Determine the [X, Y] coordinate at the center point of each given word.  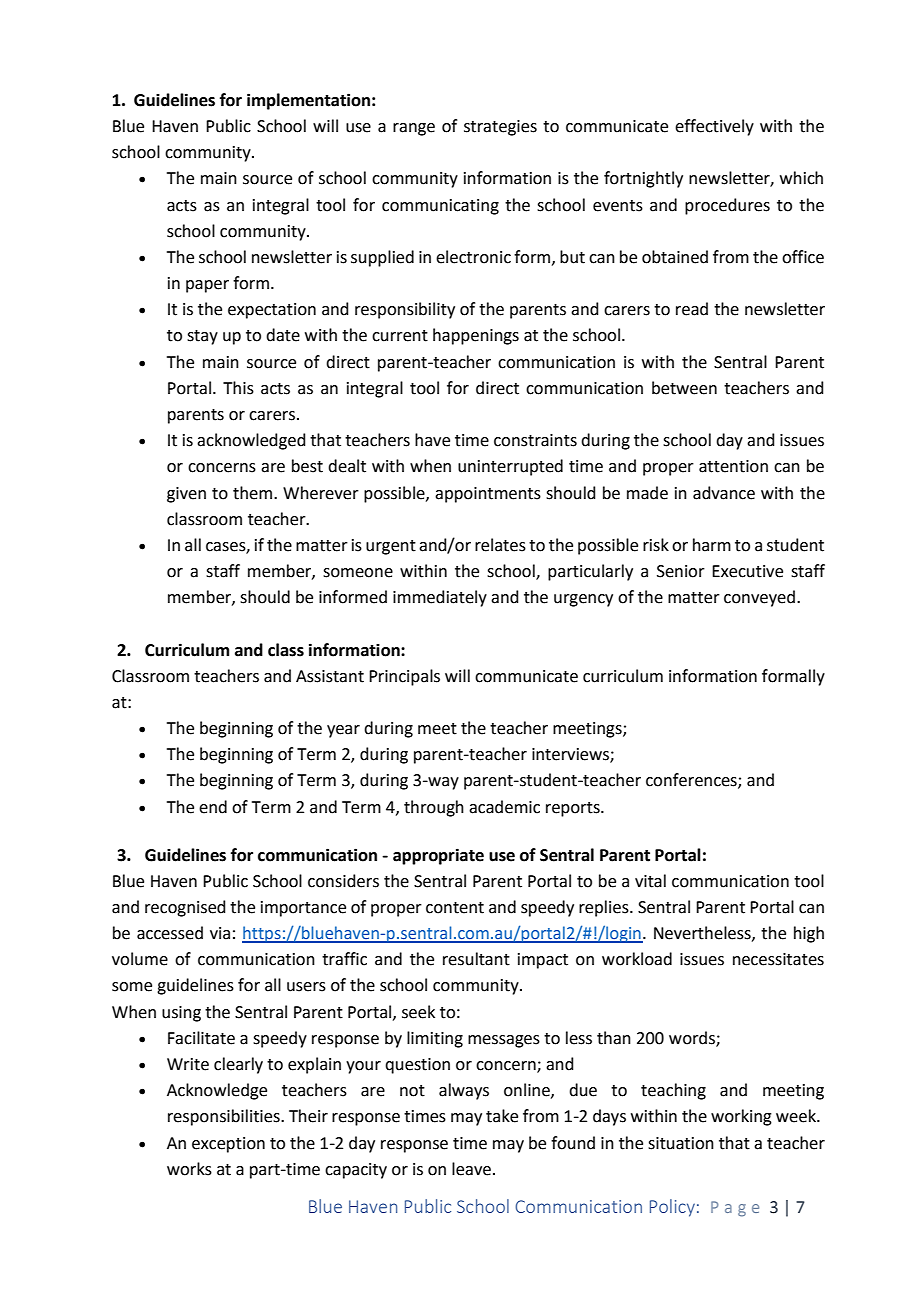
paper [207, 286]
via [220, 933]
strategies [500, 128]
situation [681, 1143]
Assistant [330, 676]
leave [471, 1169]
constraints [535, 440]
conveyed [759, 598]
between [684, 388]
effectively [714, 127]
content [455, 908]
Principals [404, 677]
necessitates [778, 959]
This [238, 388]
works [189, 1169]
